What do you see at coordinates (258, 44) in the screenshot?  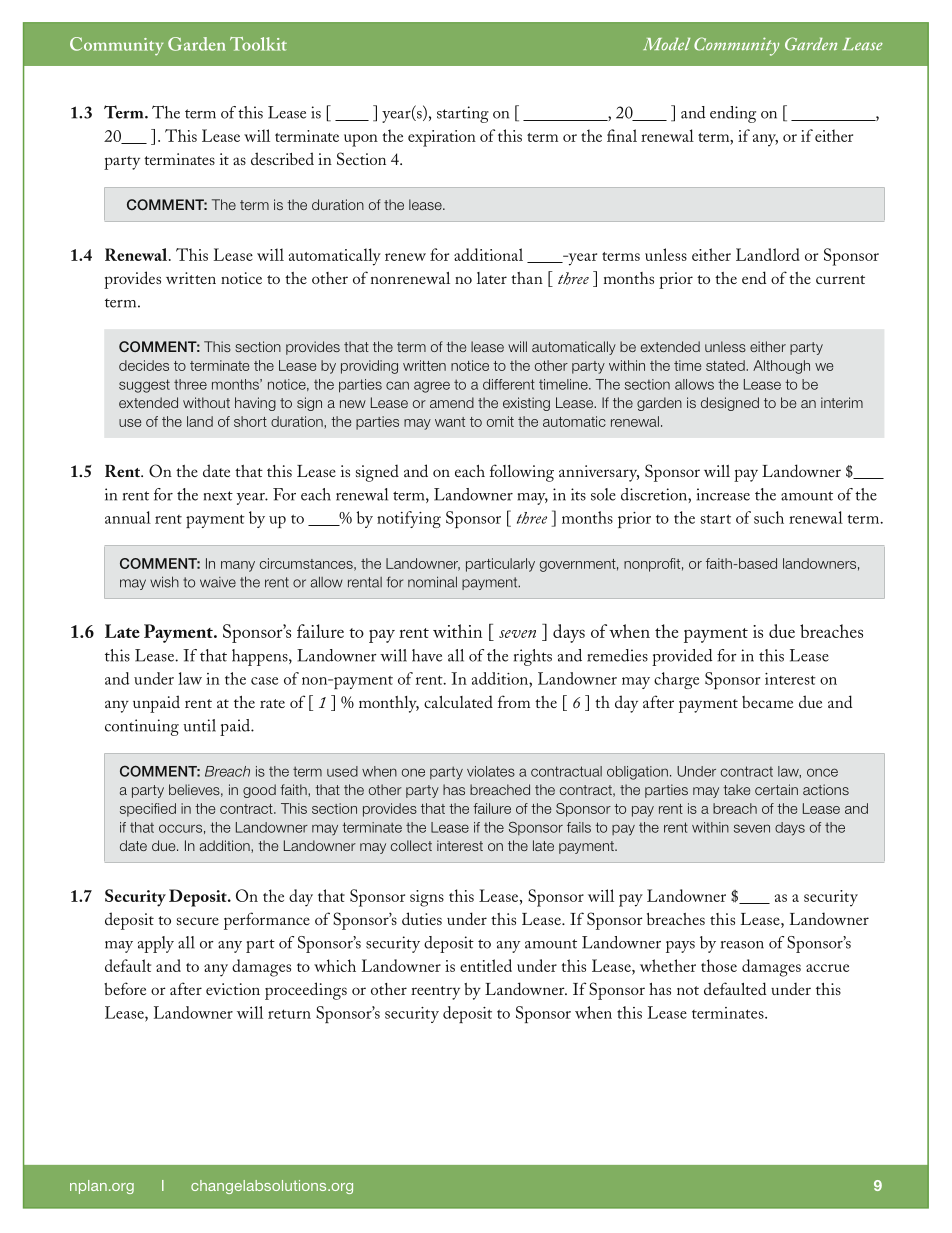 I see `Toolkit` at bounding box center [258, 44].
